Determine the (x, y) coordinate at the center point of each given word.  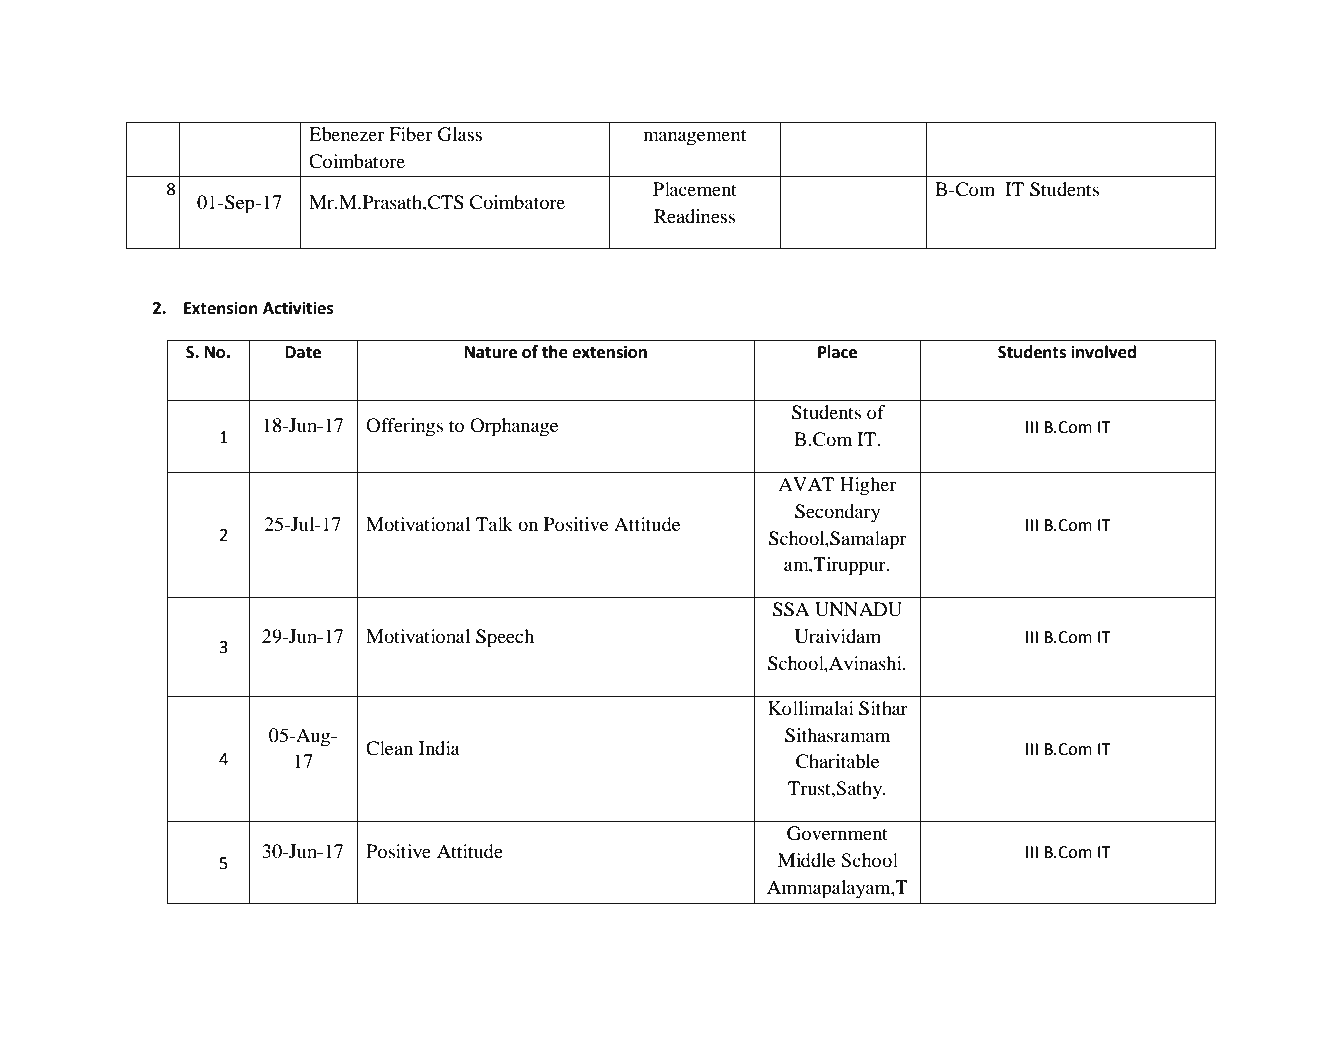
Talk (494, 524)
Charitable (837, 761)
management (694, 137)
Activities (298, 308)
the (555, 352)
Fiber (411, 134)
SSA (791, 609)
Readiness (694, 216)
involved (1103, 352)
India (439, 748)
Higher (868, 486)
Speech (505, 638)
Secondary (837, 513)
